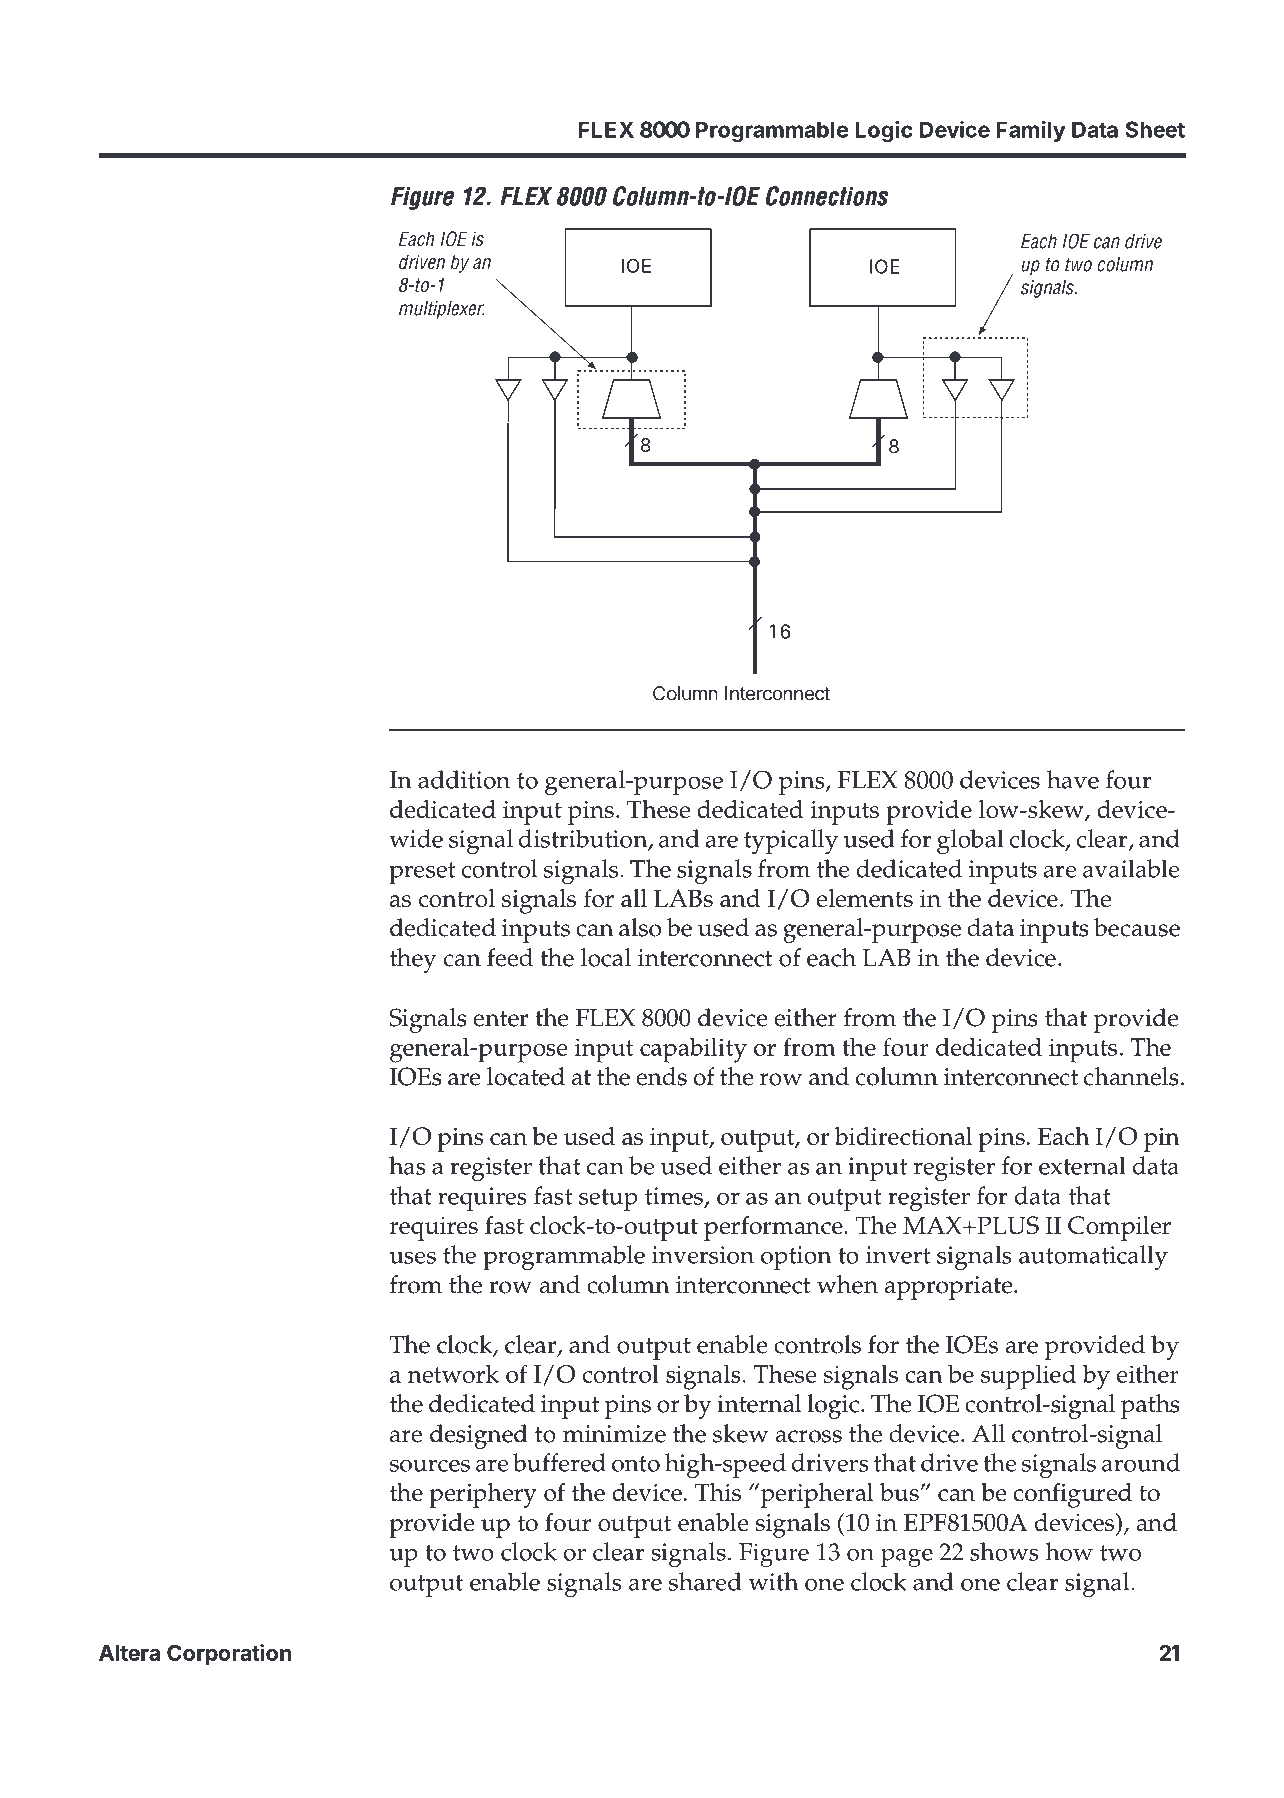  Describe the element at coordinates (464, 779) in the screenshot. I see `addition` at that location.
